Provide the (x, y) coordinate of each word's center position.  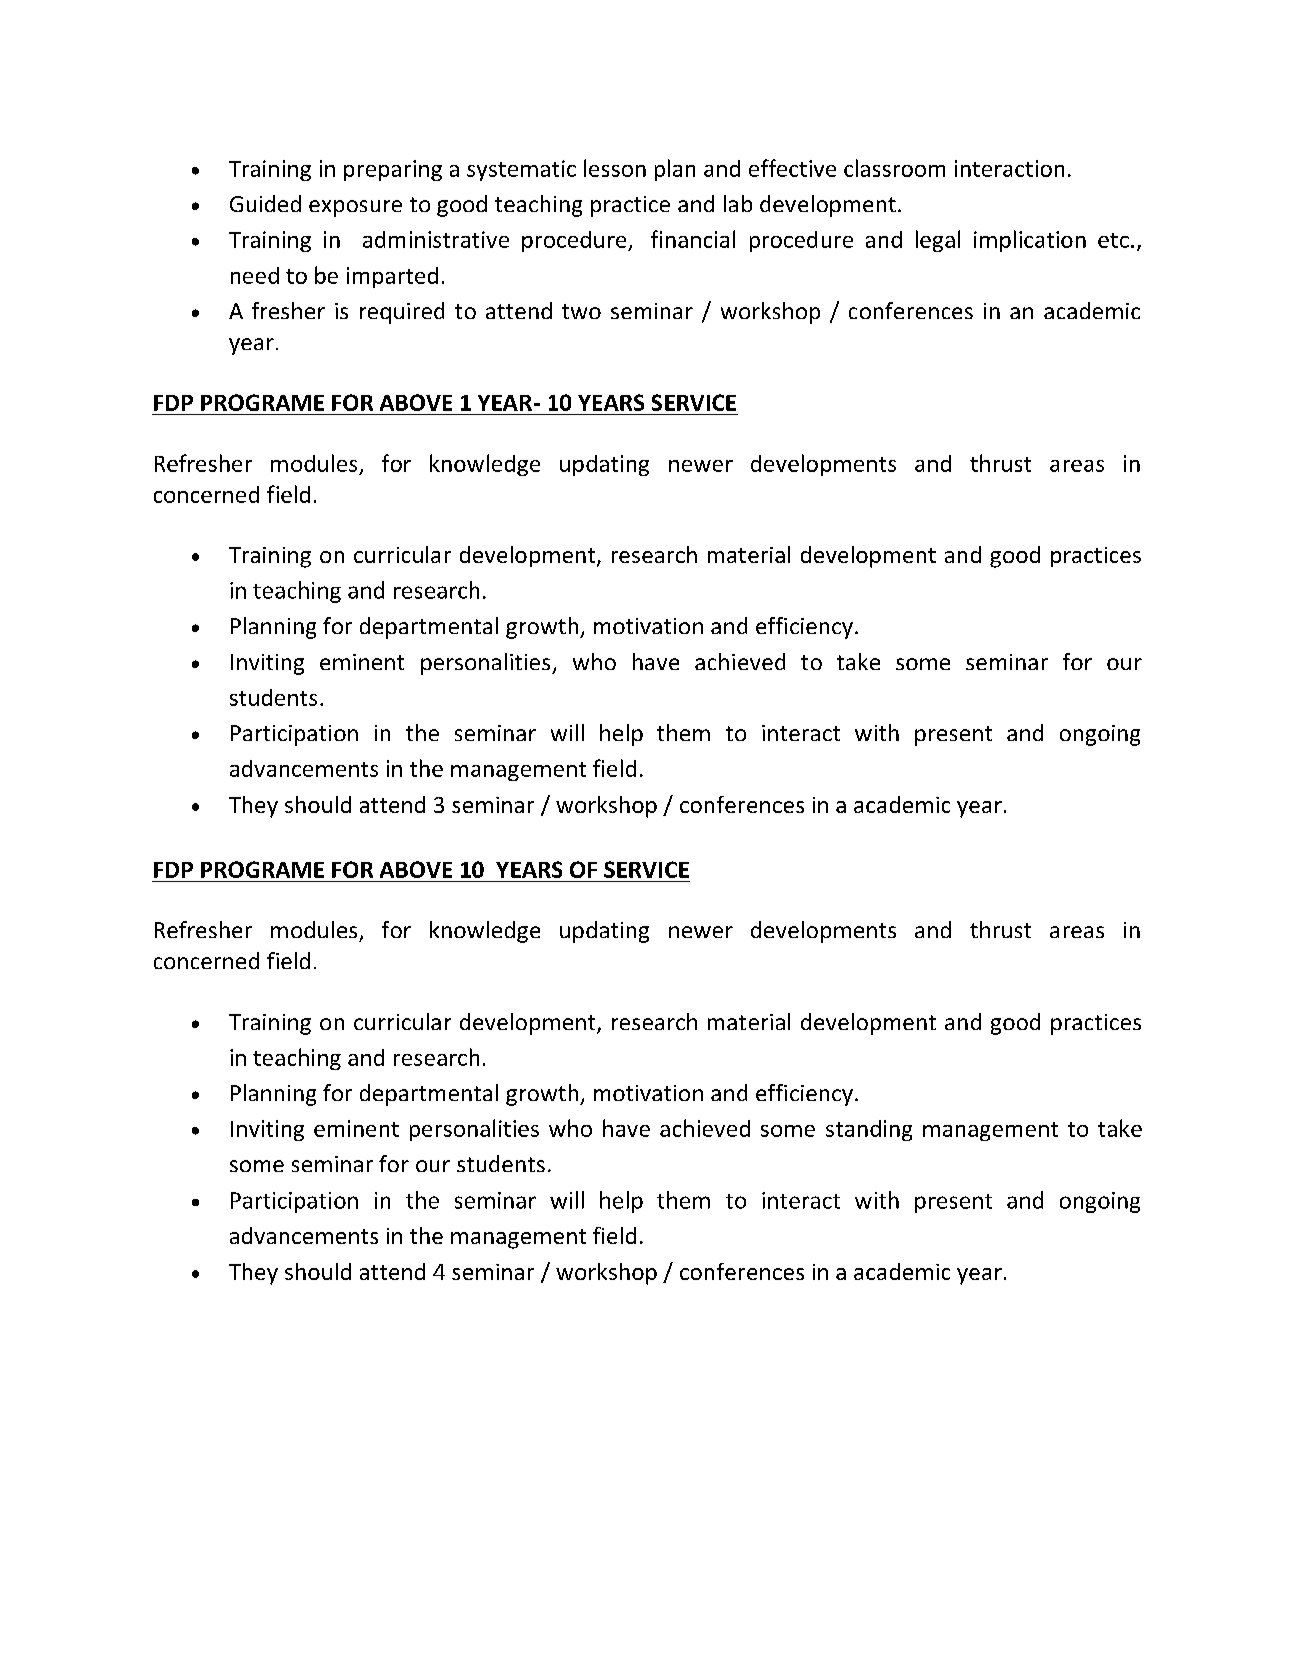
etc (1113, 240)
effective (792, 168)
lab (738, 203)
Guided (265, 203)
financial (693, 239)
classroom (894, 168)
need (255, 275)
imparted (392, 277)
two (581, 311)
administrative (436, 239)
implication (1030, 241)
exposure (355, 208)
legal (938, 241)
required (402, 313)
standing (869, 1130)
